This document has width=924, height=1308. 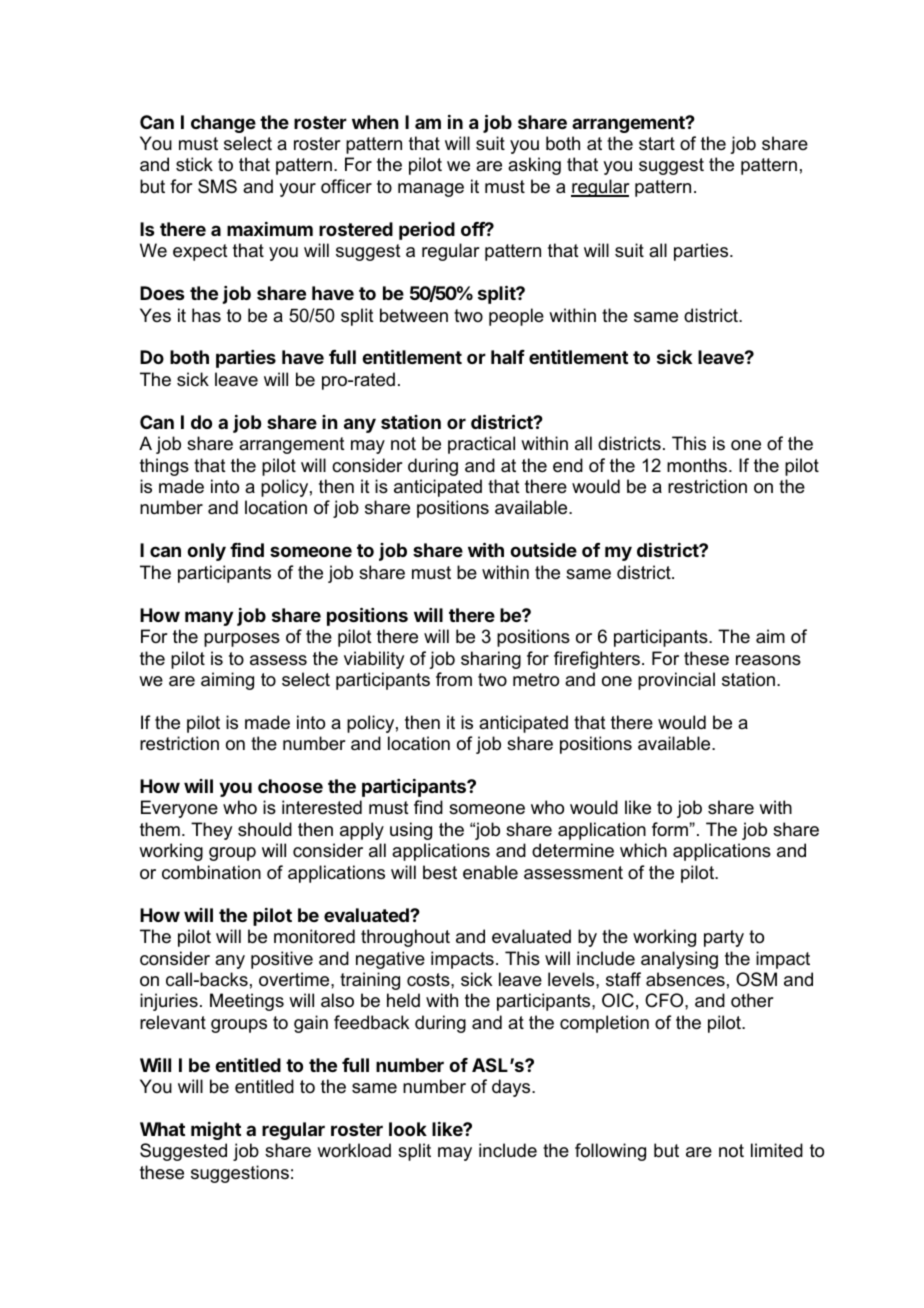 I want to click on might, so click(x=216, y=1131).
